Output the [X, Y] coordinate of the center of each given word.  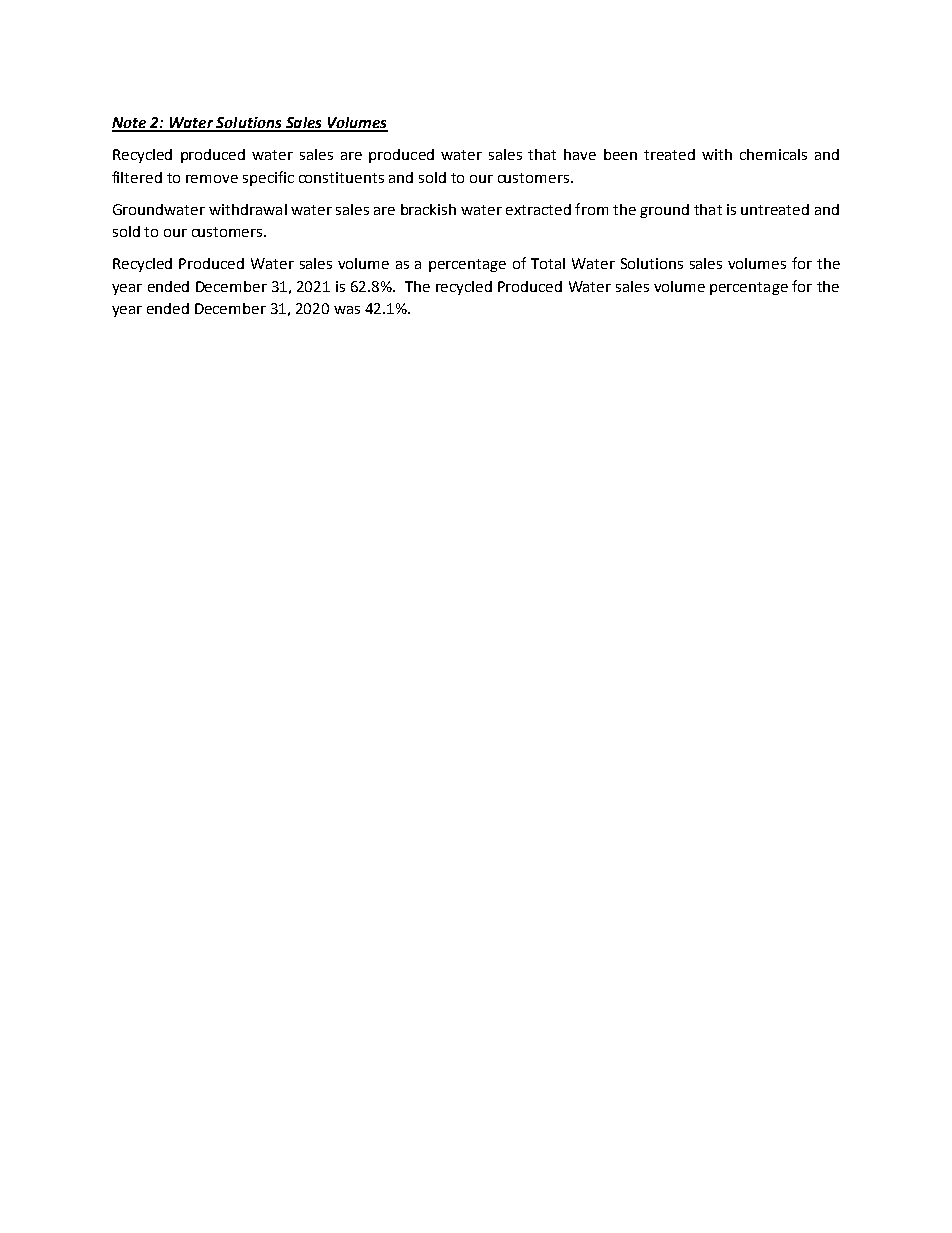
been [620, 154]
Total [548, 263]
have [580, 154]
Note [130, 124]
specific [268, 178]
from [591, 209]
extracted [538, 209]
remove [212, 179]
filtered [137, 177]
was [347, 310]
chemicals [773, 154]
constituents [341, 177]
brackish [428, 209]
